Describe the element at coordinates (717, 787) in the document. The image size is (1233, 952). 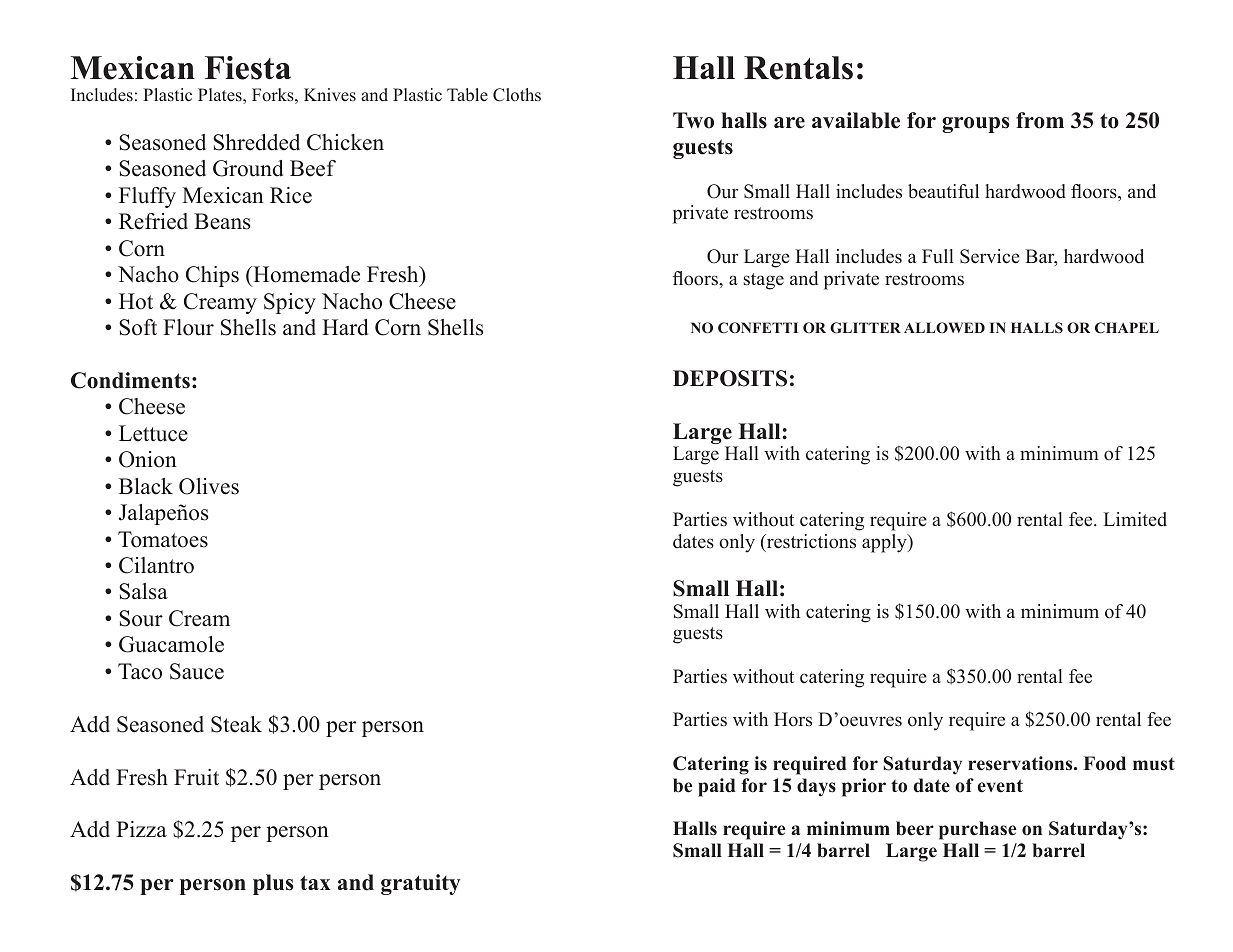
I see `paid` at that location.
